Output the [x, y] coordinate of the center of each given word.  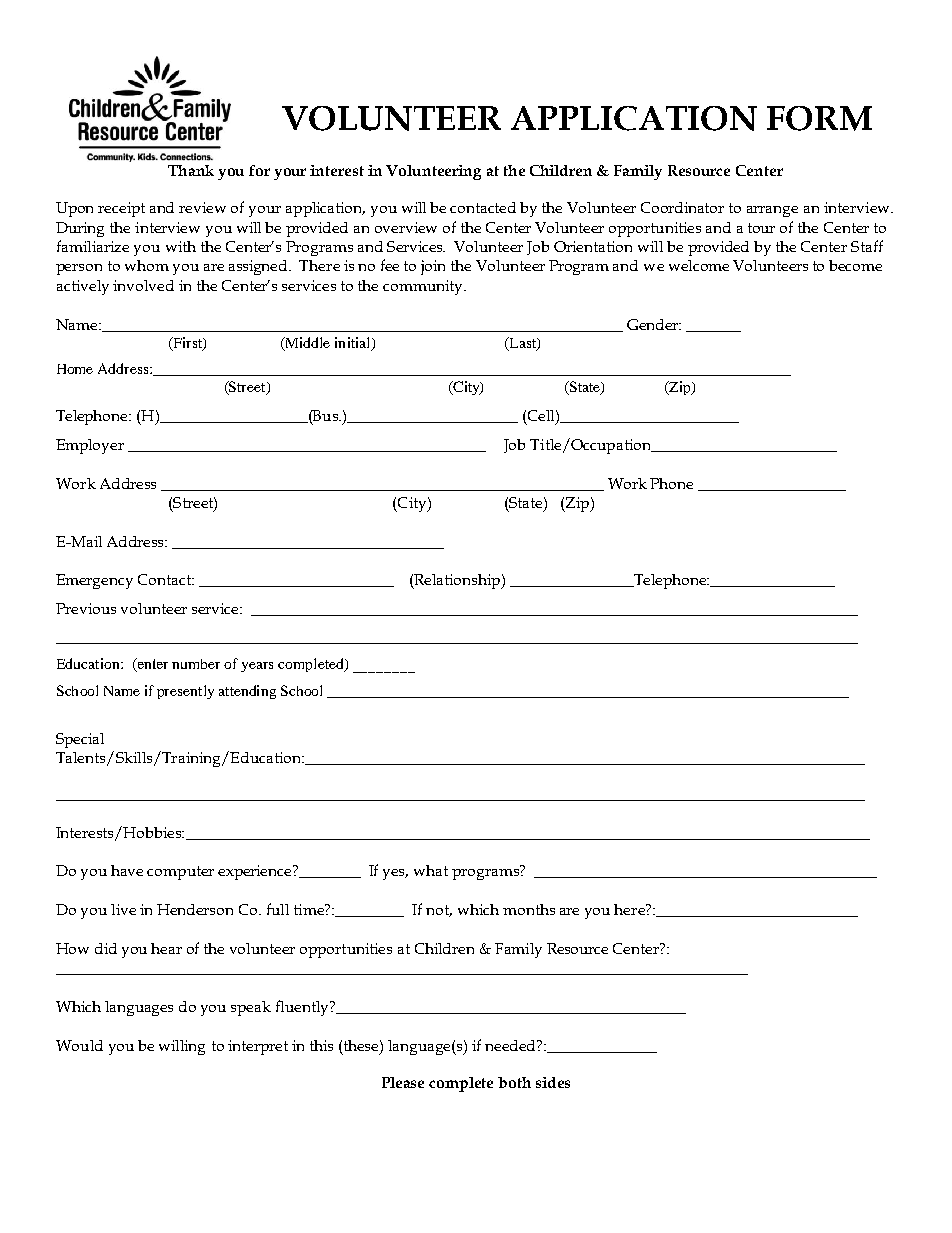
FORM [819, 118]
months [529, 909]
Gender [653, 324]
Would [79, 1045]
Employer [90, 446]
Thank [191, 170]
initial [354, 344]
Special [80, 740]
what [431, 870]
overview [406, 227]
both [514, 1082]
